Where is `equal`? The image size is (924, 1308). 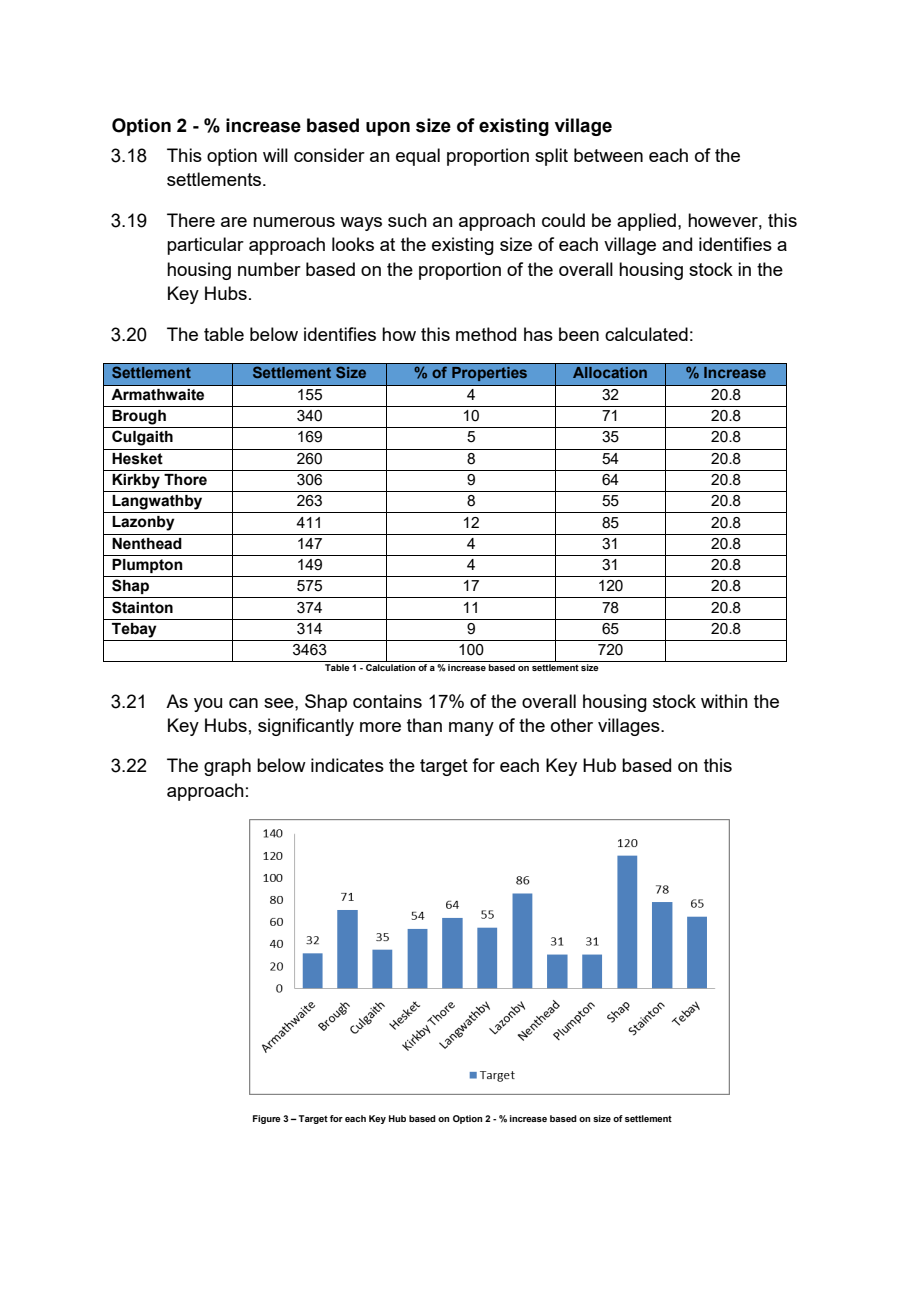 equal is located at coordinates (418, 157).
